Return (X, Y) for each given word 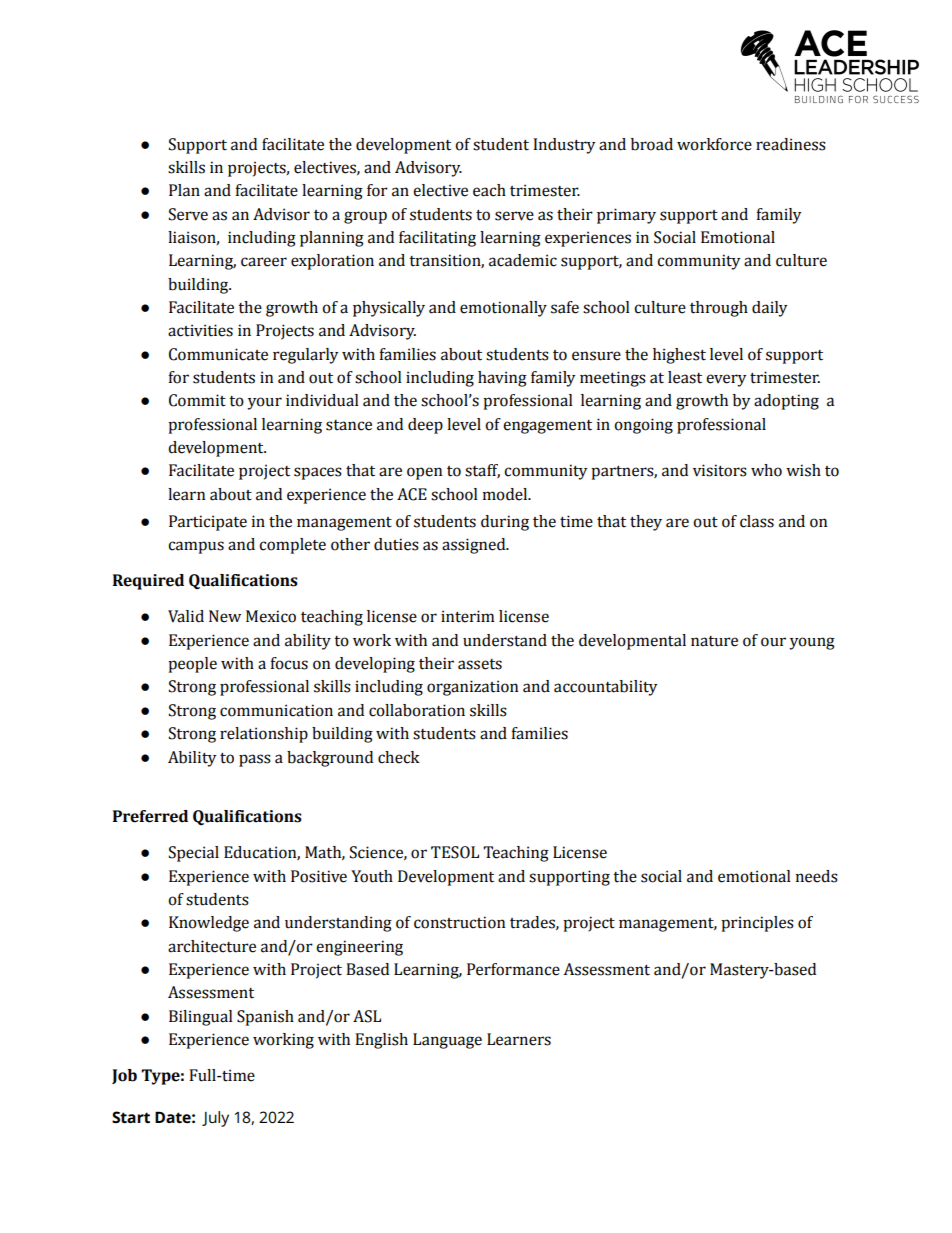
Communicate (218, 354)
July (215, 1119)
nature (714, 641)
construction (459, 922)
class (757, 521)
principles (757, 924)
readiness (791, 144)
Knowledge (209, 924)
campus (196, 547)
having (502, 379)
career (264, 262)
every (726, 380)
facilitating (437, 239)
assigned (475, 546)
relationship (264, 735)
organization (472, 688)
